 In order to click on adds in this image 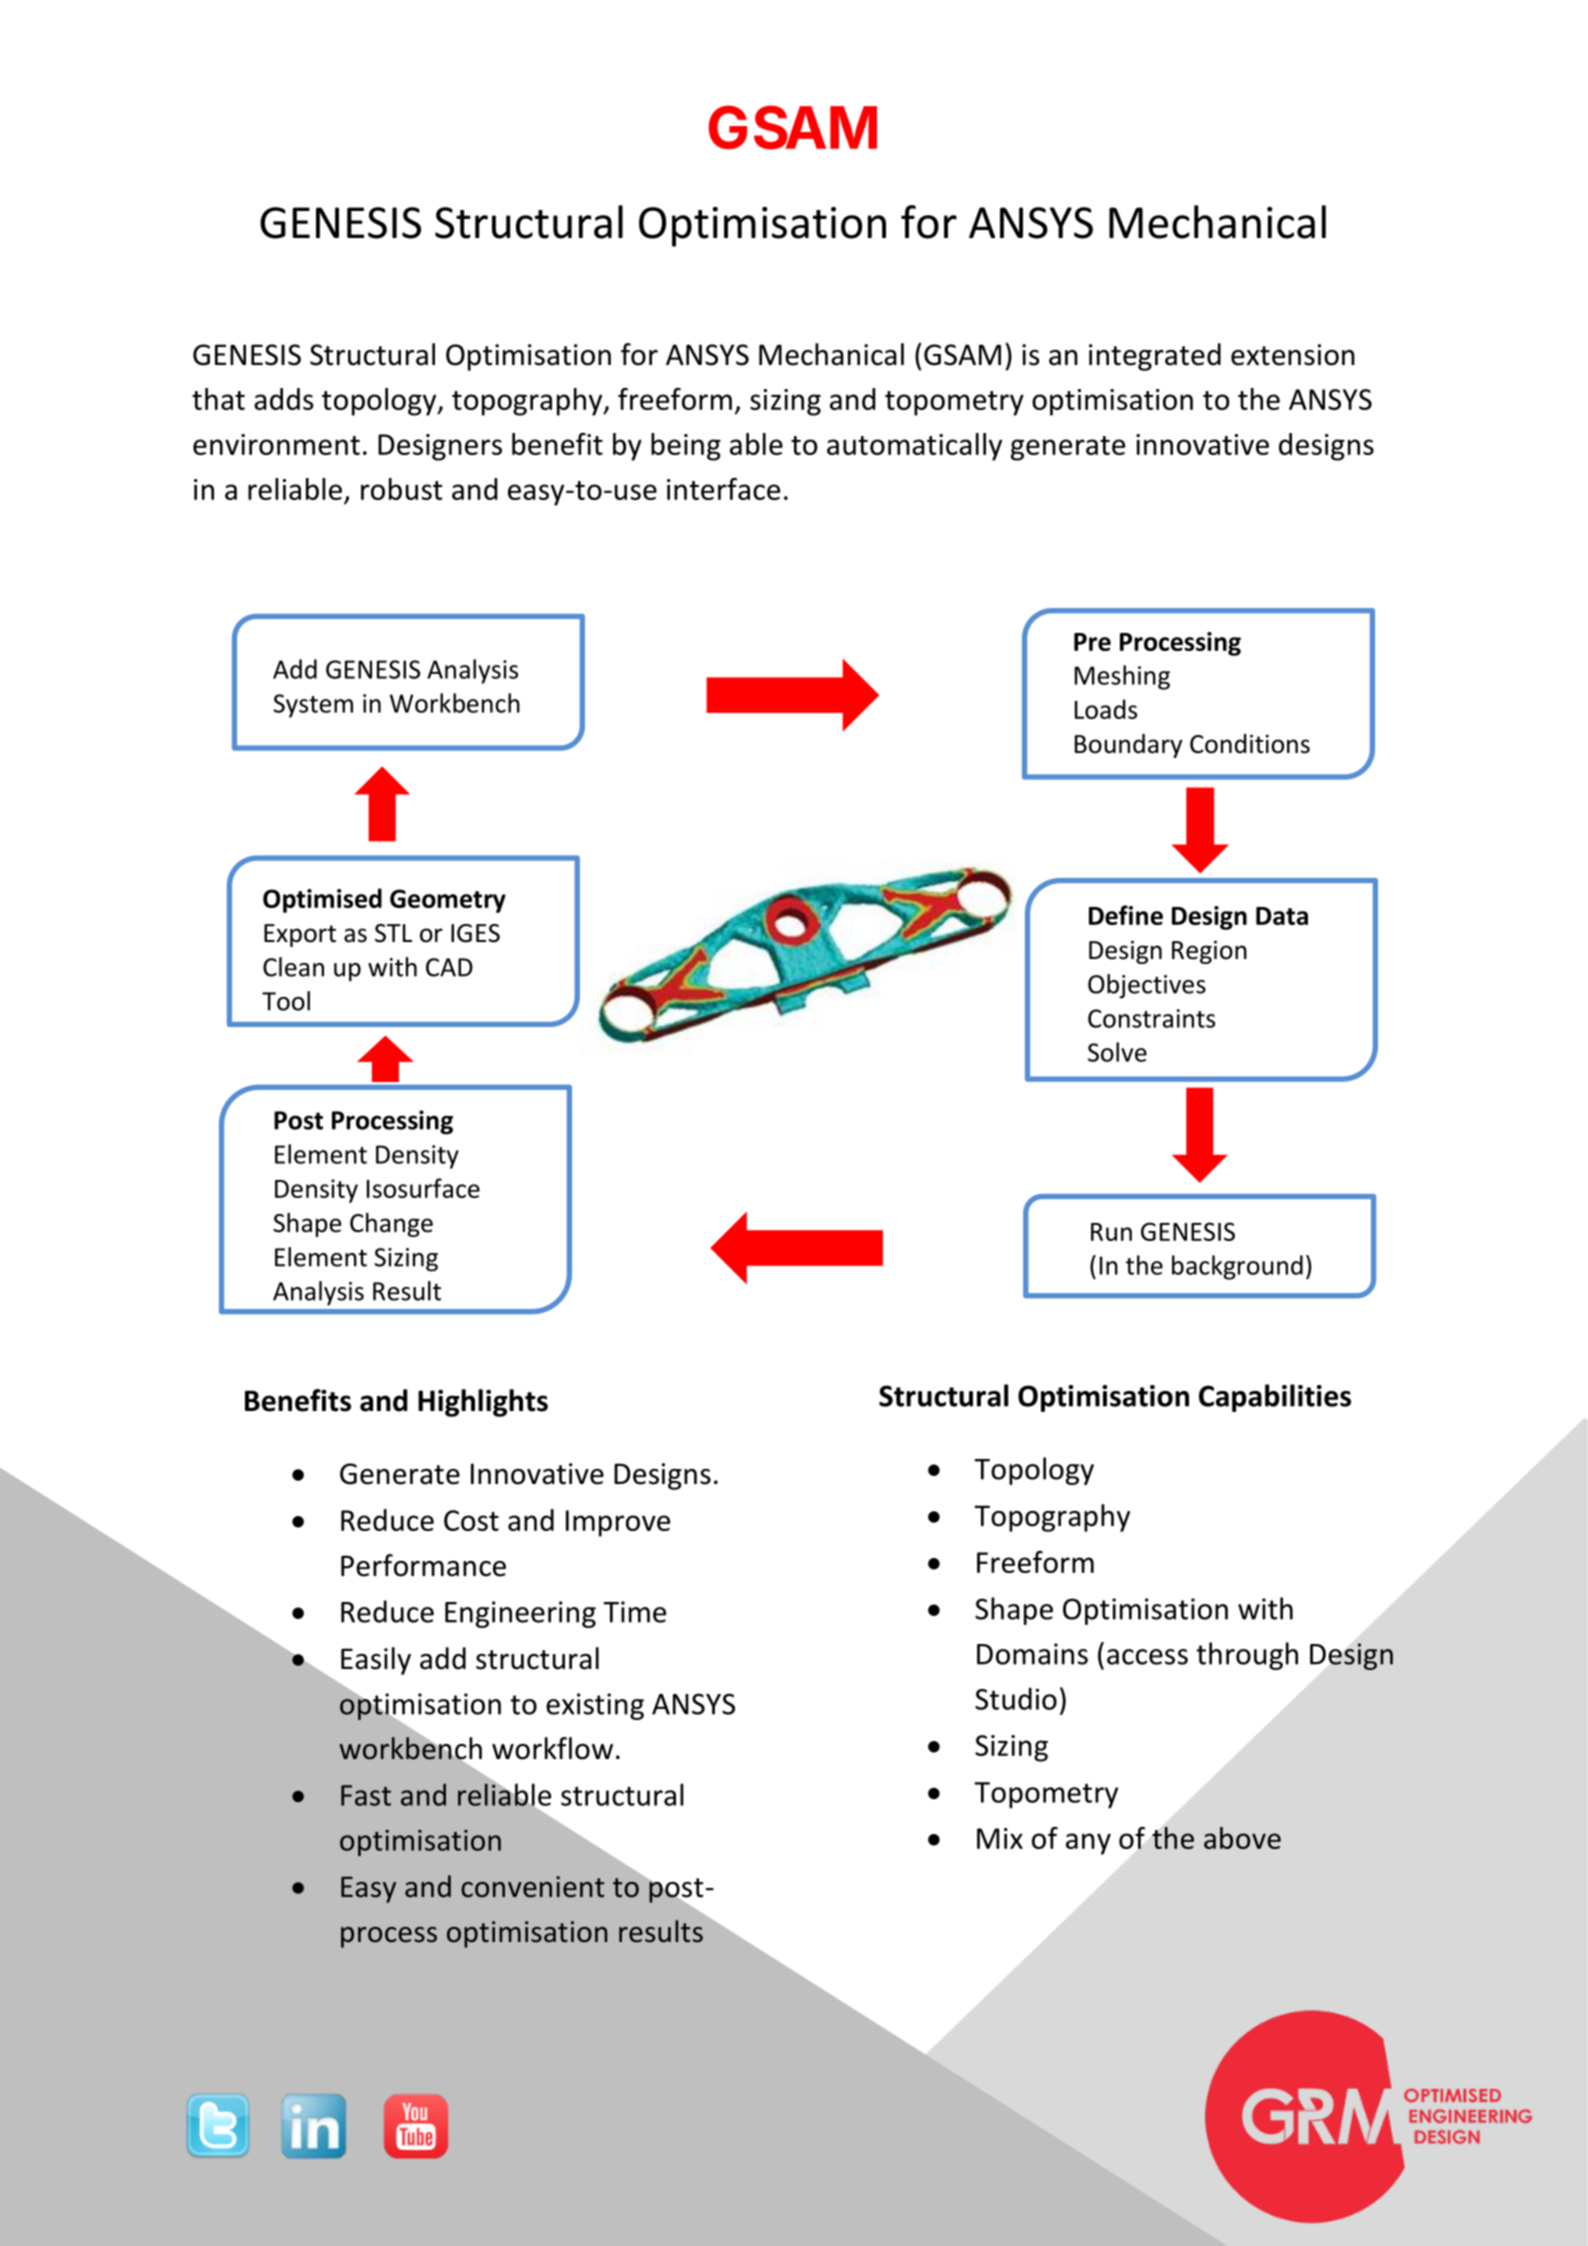, I will do `click(284, 399)`.
